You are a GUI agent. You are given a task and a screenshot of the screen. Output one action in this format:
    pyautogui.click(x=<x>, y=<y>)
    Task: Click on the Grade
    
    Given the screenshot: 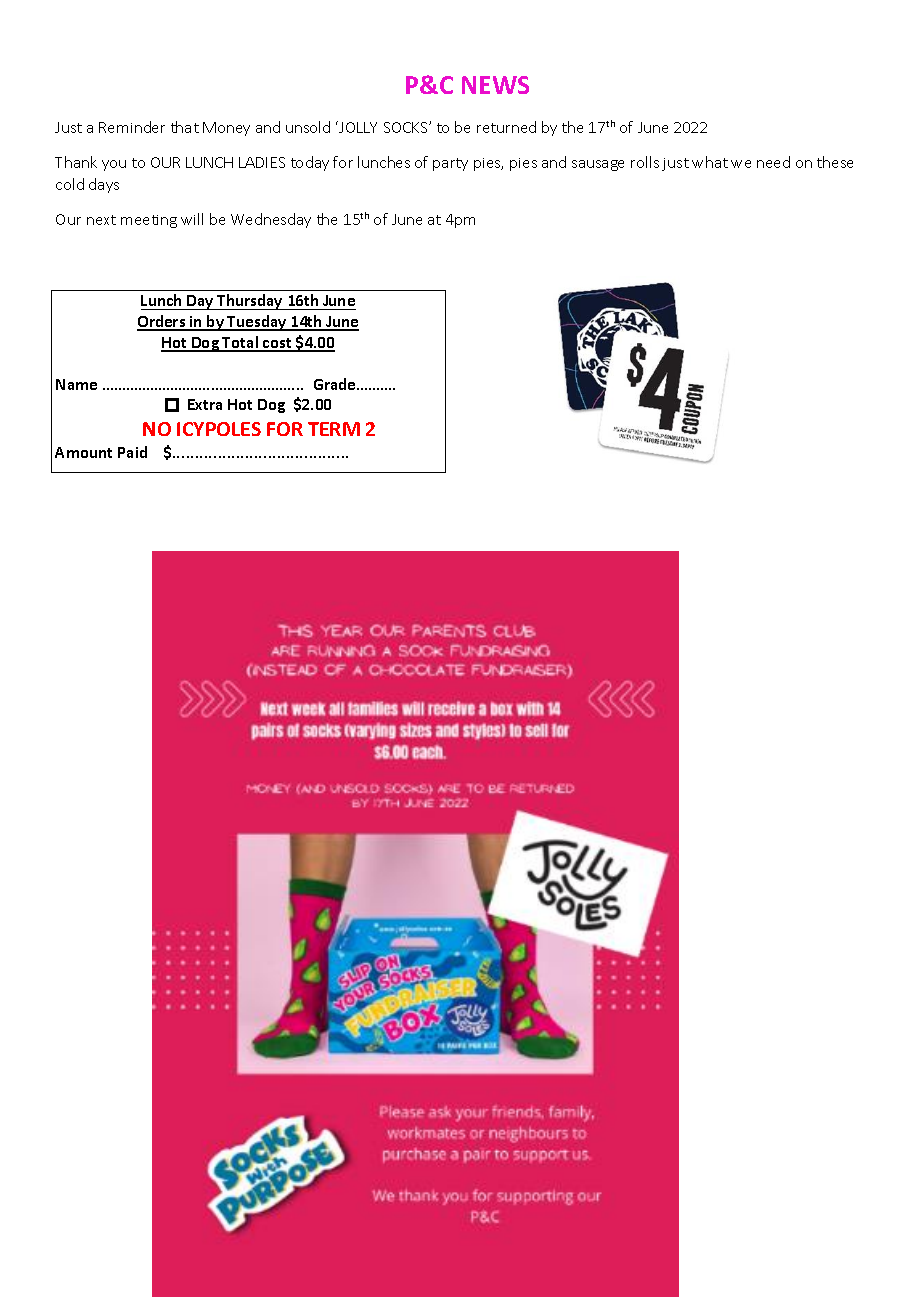 What is the action you would take?
    pyautogui.click(x=336, y=384)
